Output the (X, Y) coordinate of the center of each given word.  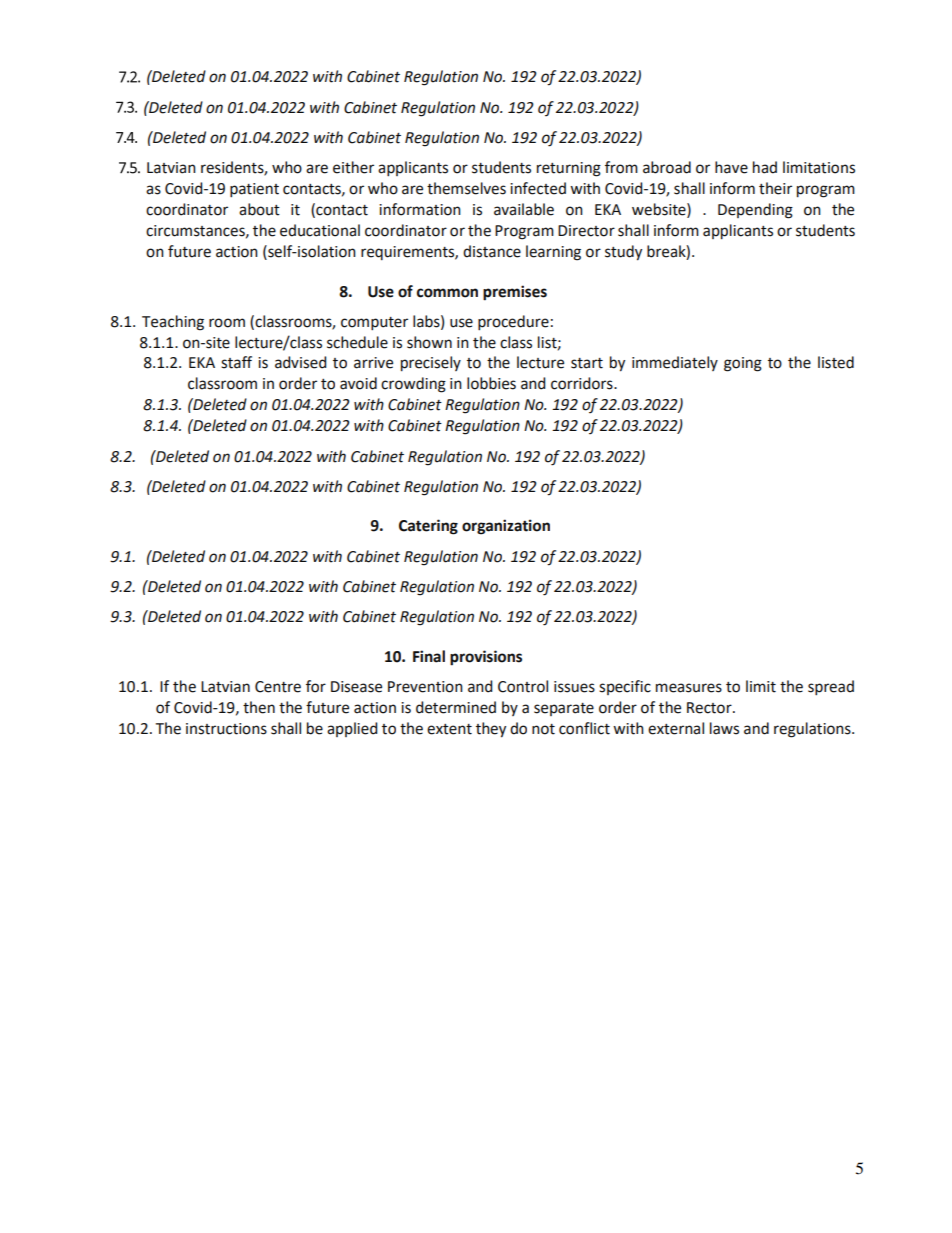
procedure (513, 322)
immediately (675, 363)
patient (254, 190)
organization (506, 527)
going (743, 364)
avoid (358, 383)
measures (689, 688)
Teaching (173, 323)
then (259, 707)
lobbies (491, 383)
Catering (428, 527)
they (491, 730)
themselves (466, 188)
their (775, 188)
